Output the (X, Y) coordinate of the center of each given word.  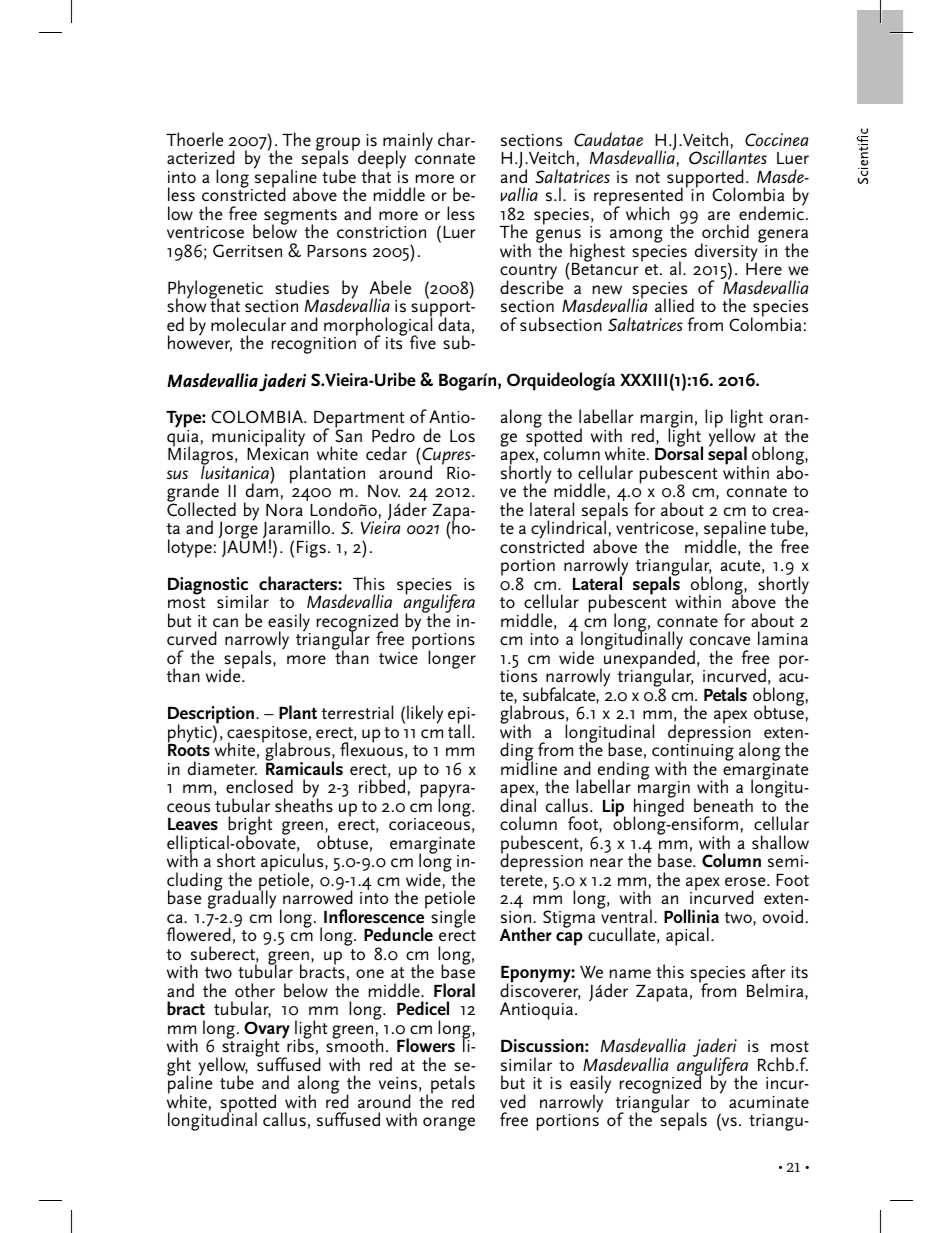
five (423, 342)
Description (211, 716)
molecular (248, 324)
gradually (242, 899)
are (719, 215)
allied (674, 305)
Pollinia (691, 916)
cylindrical (568, 530)
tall (459, 730)
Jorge (238, 531)
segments (300, 218)
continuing (693, 753)
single (453, 918)
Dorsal (679, 453)
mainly (408, 143)
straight (251, 1048)
